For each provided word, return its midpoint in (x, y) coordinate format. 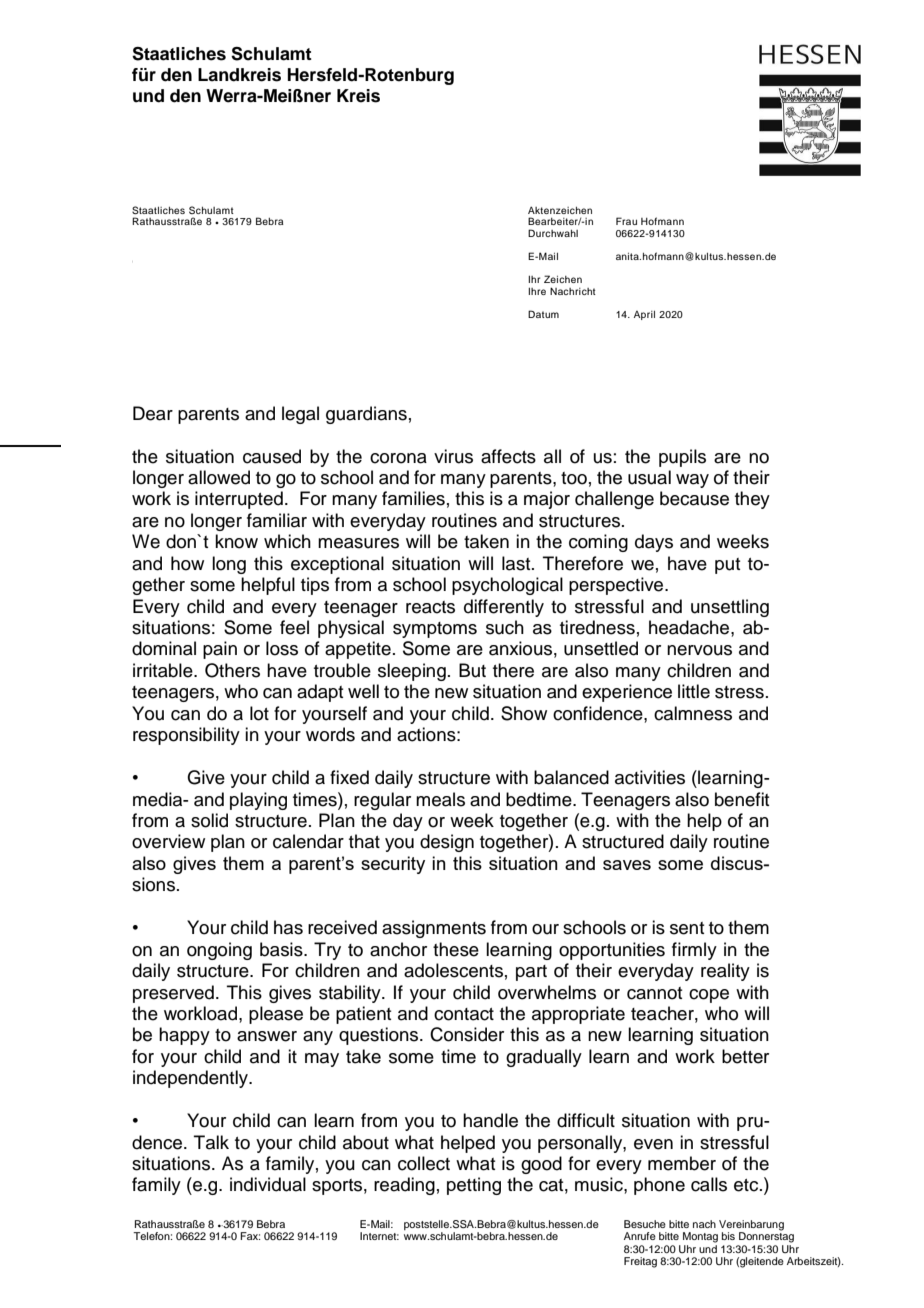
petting (474, 1186)
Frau (626, 221)
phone (659, 1186)
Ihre (537, 291)
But (472, 670)
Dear (153, 413)
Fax (250, 1236)
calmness (693, 713)
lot (259, 713)
